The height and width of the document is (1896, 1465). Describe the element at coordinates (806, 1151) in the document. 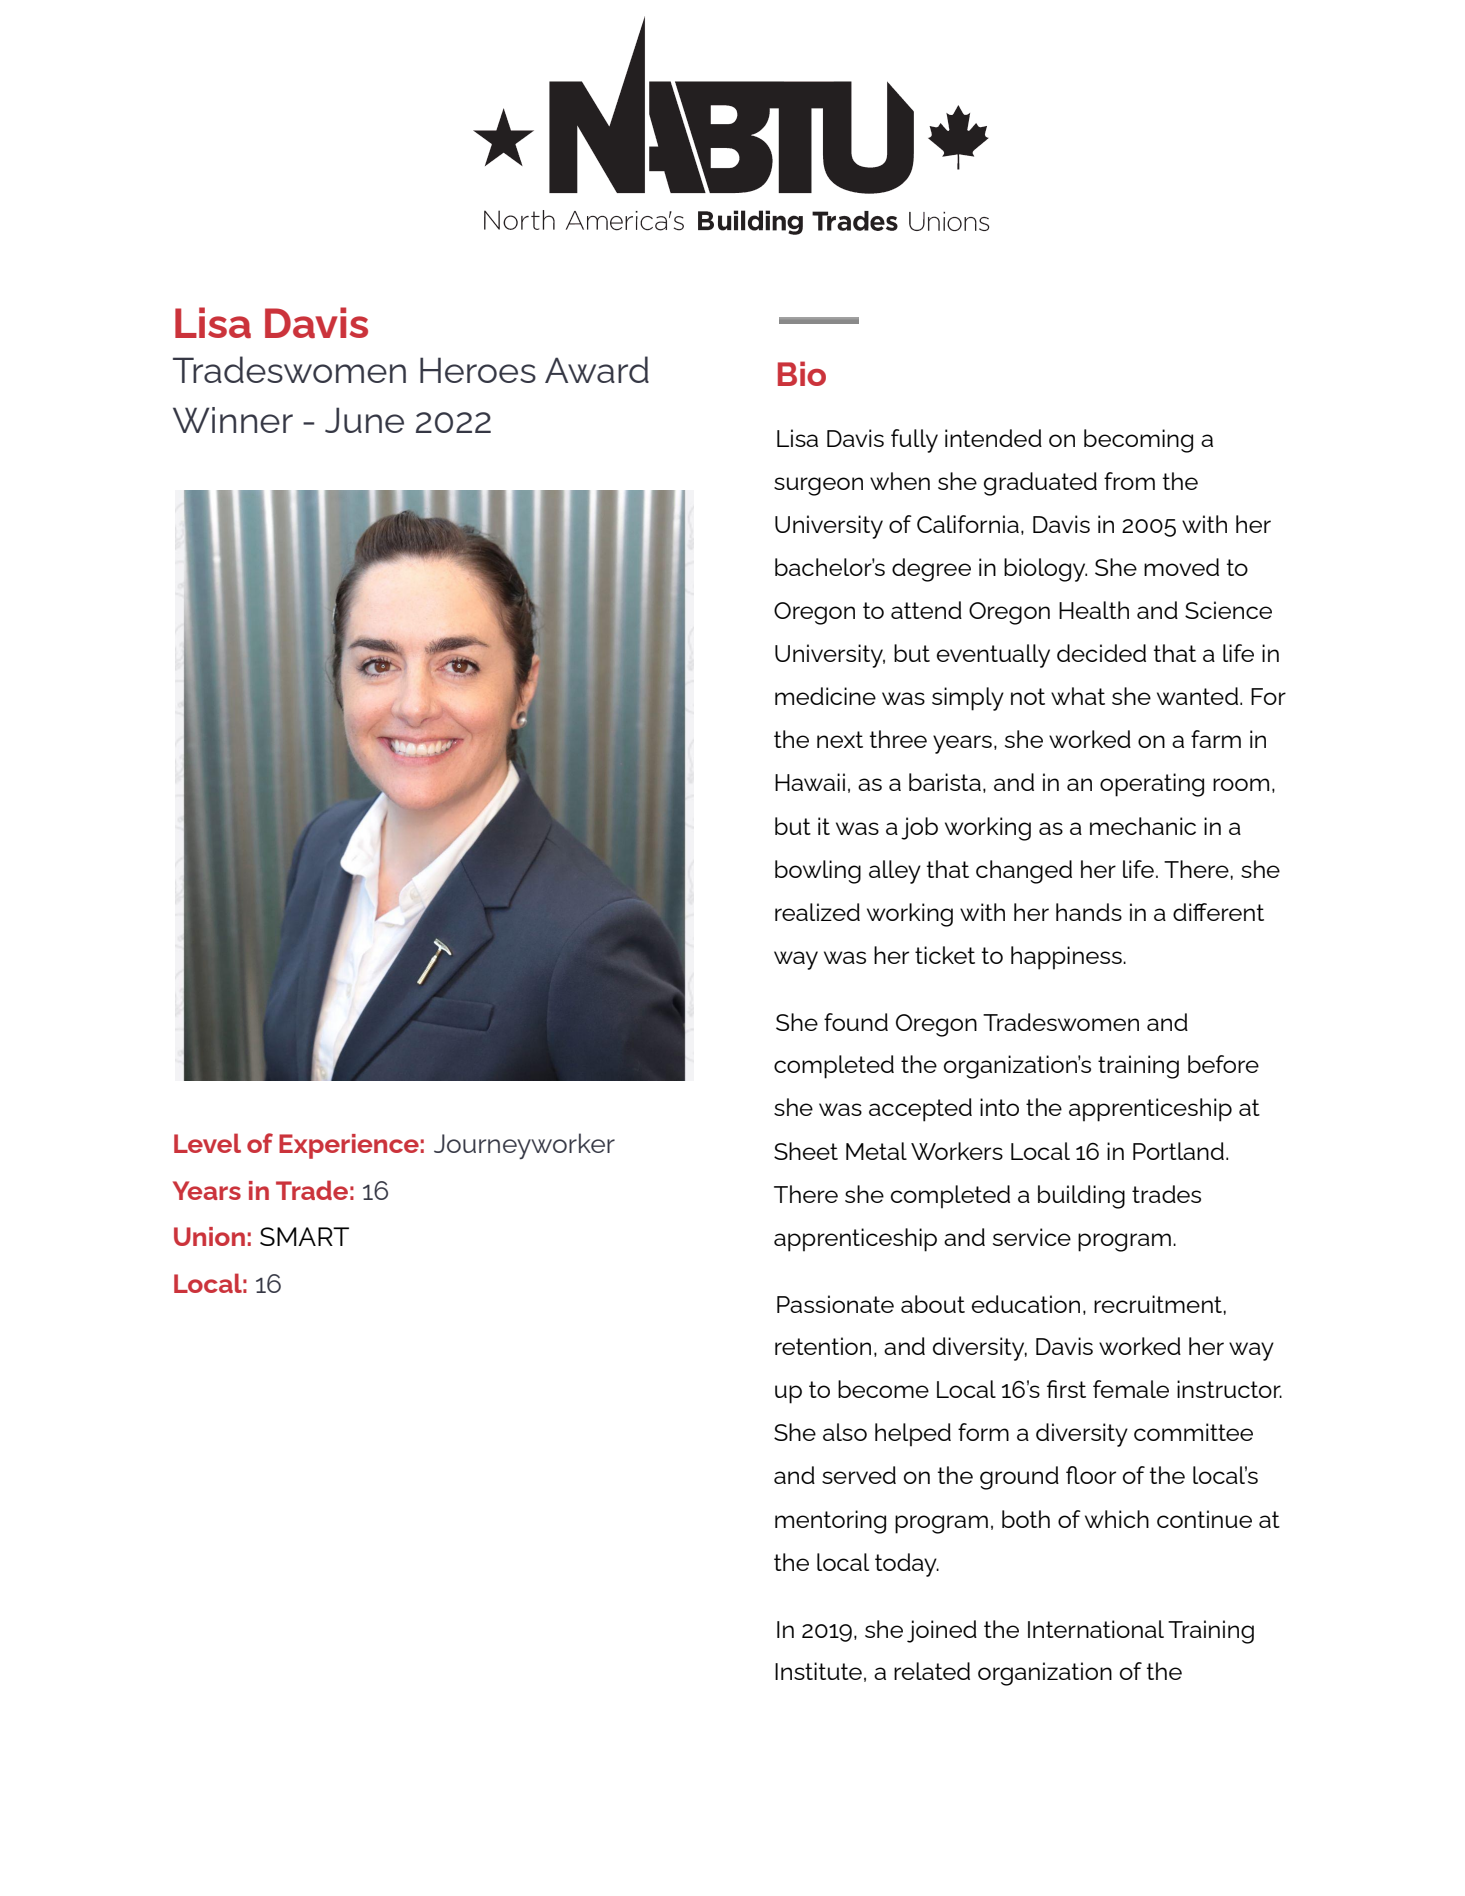

I see `Sheet` at that location.
